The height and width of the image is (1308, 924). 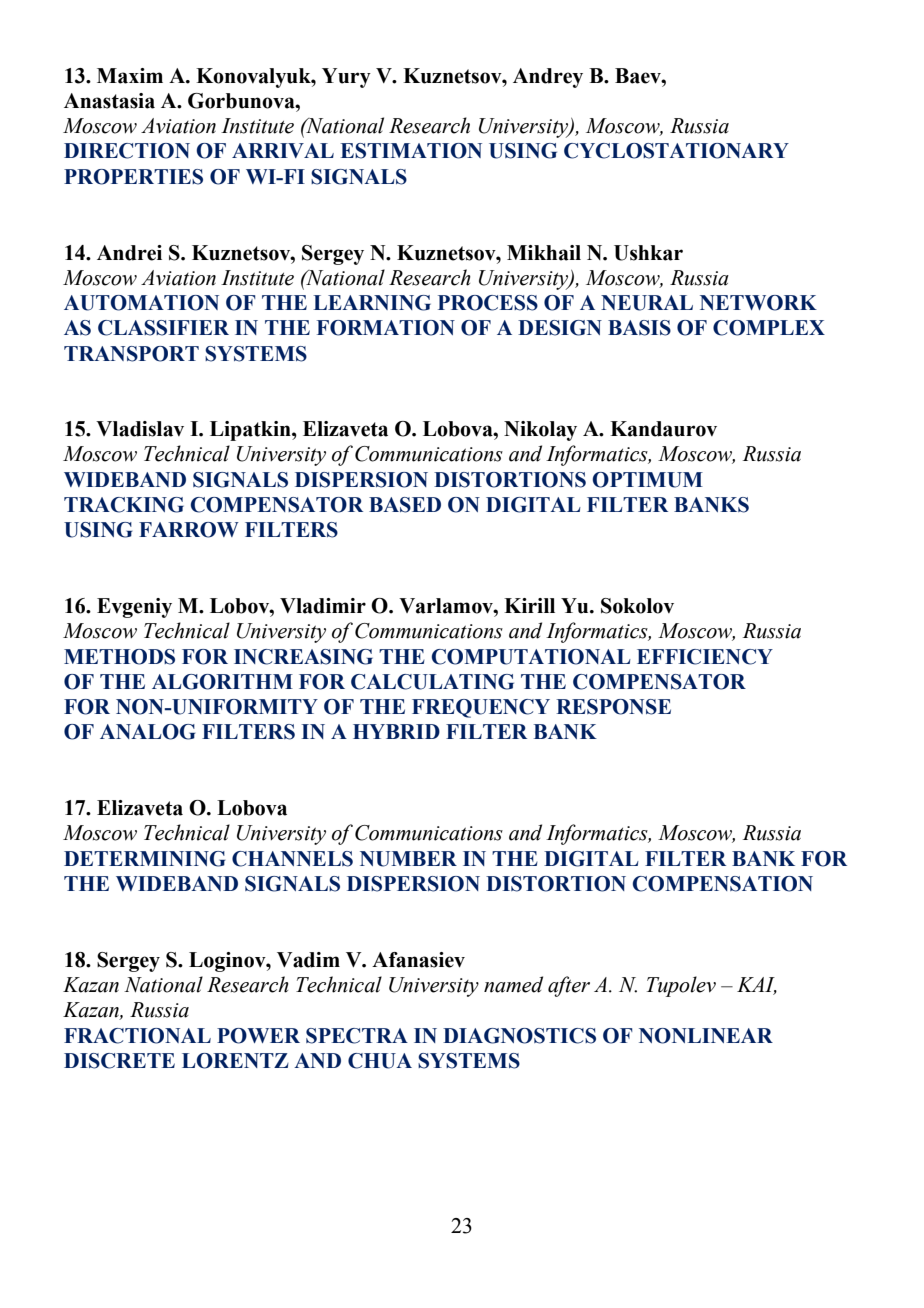 I want to click on NUMBER, so click(x=408, y=859).
